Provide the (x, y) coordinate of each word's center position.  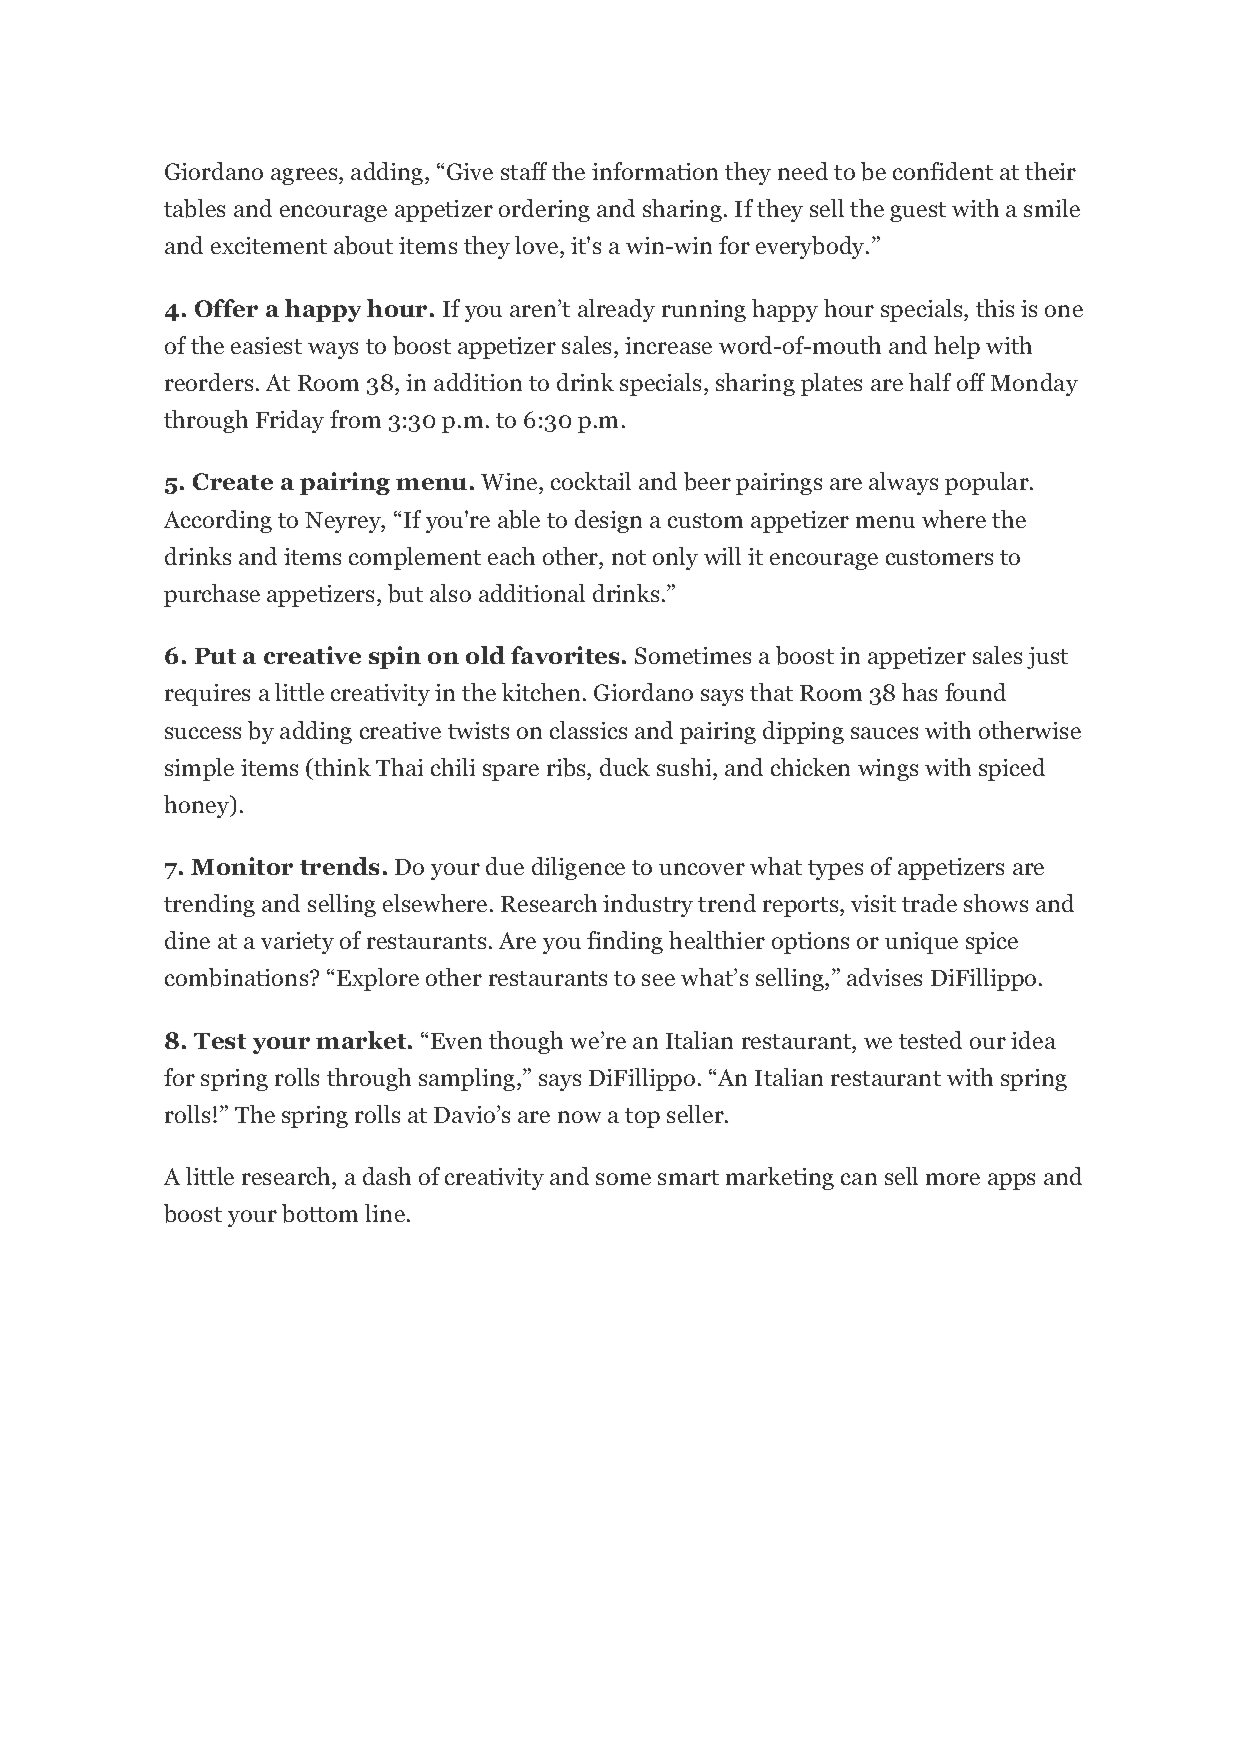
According (218, 521)
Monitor (242, 866)
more (953, 1179)
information (655, 171)
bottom (320, 1213)
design (608, 521)
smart (688, 1177)
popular (988, 483)
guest (918, 212)
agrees (305, 176)
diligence (578, 868)
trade (929, 903)
